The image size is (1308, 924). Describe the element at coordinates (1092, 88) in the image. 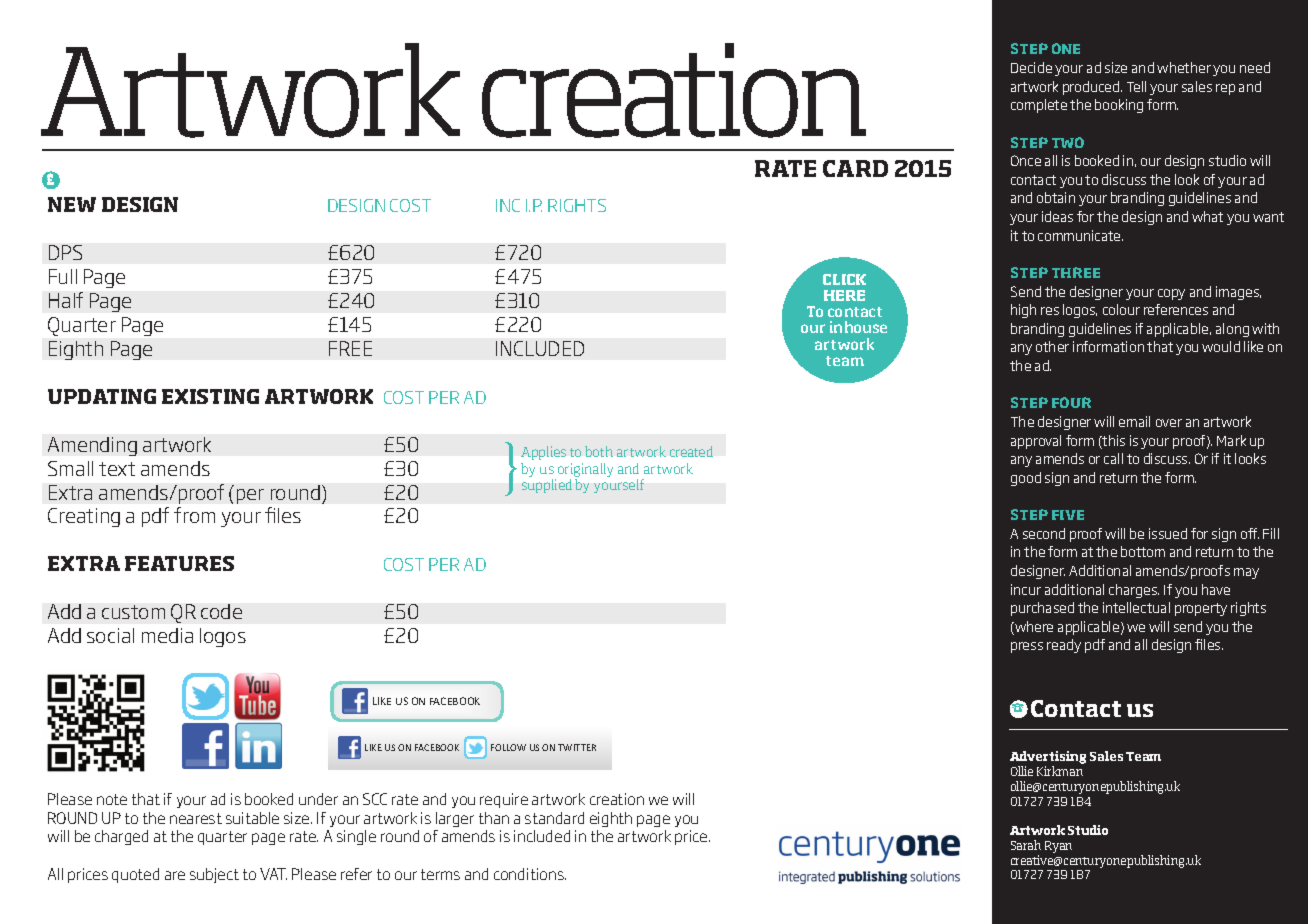

I see `produced` at that location.
